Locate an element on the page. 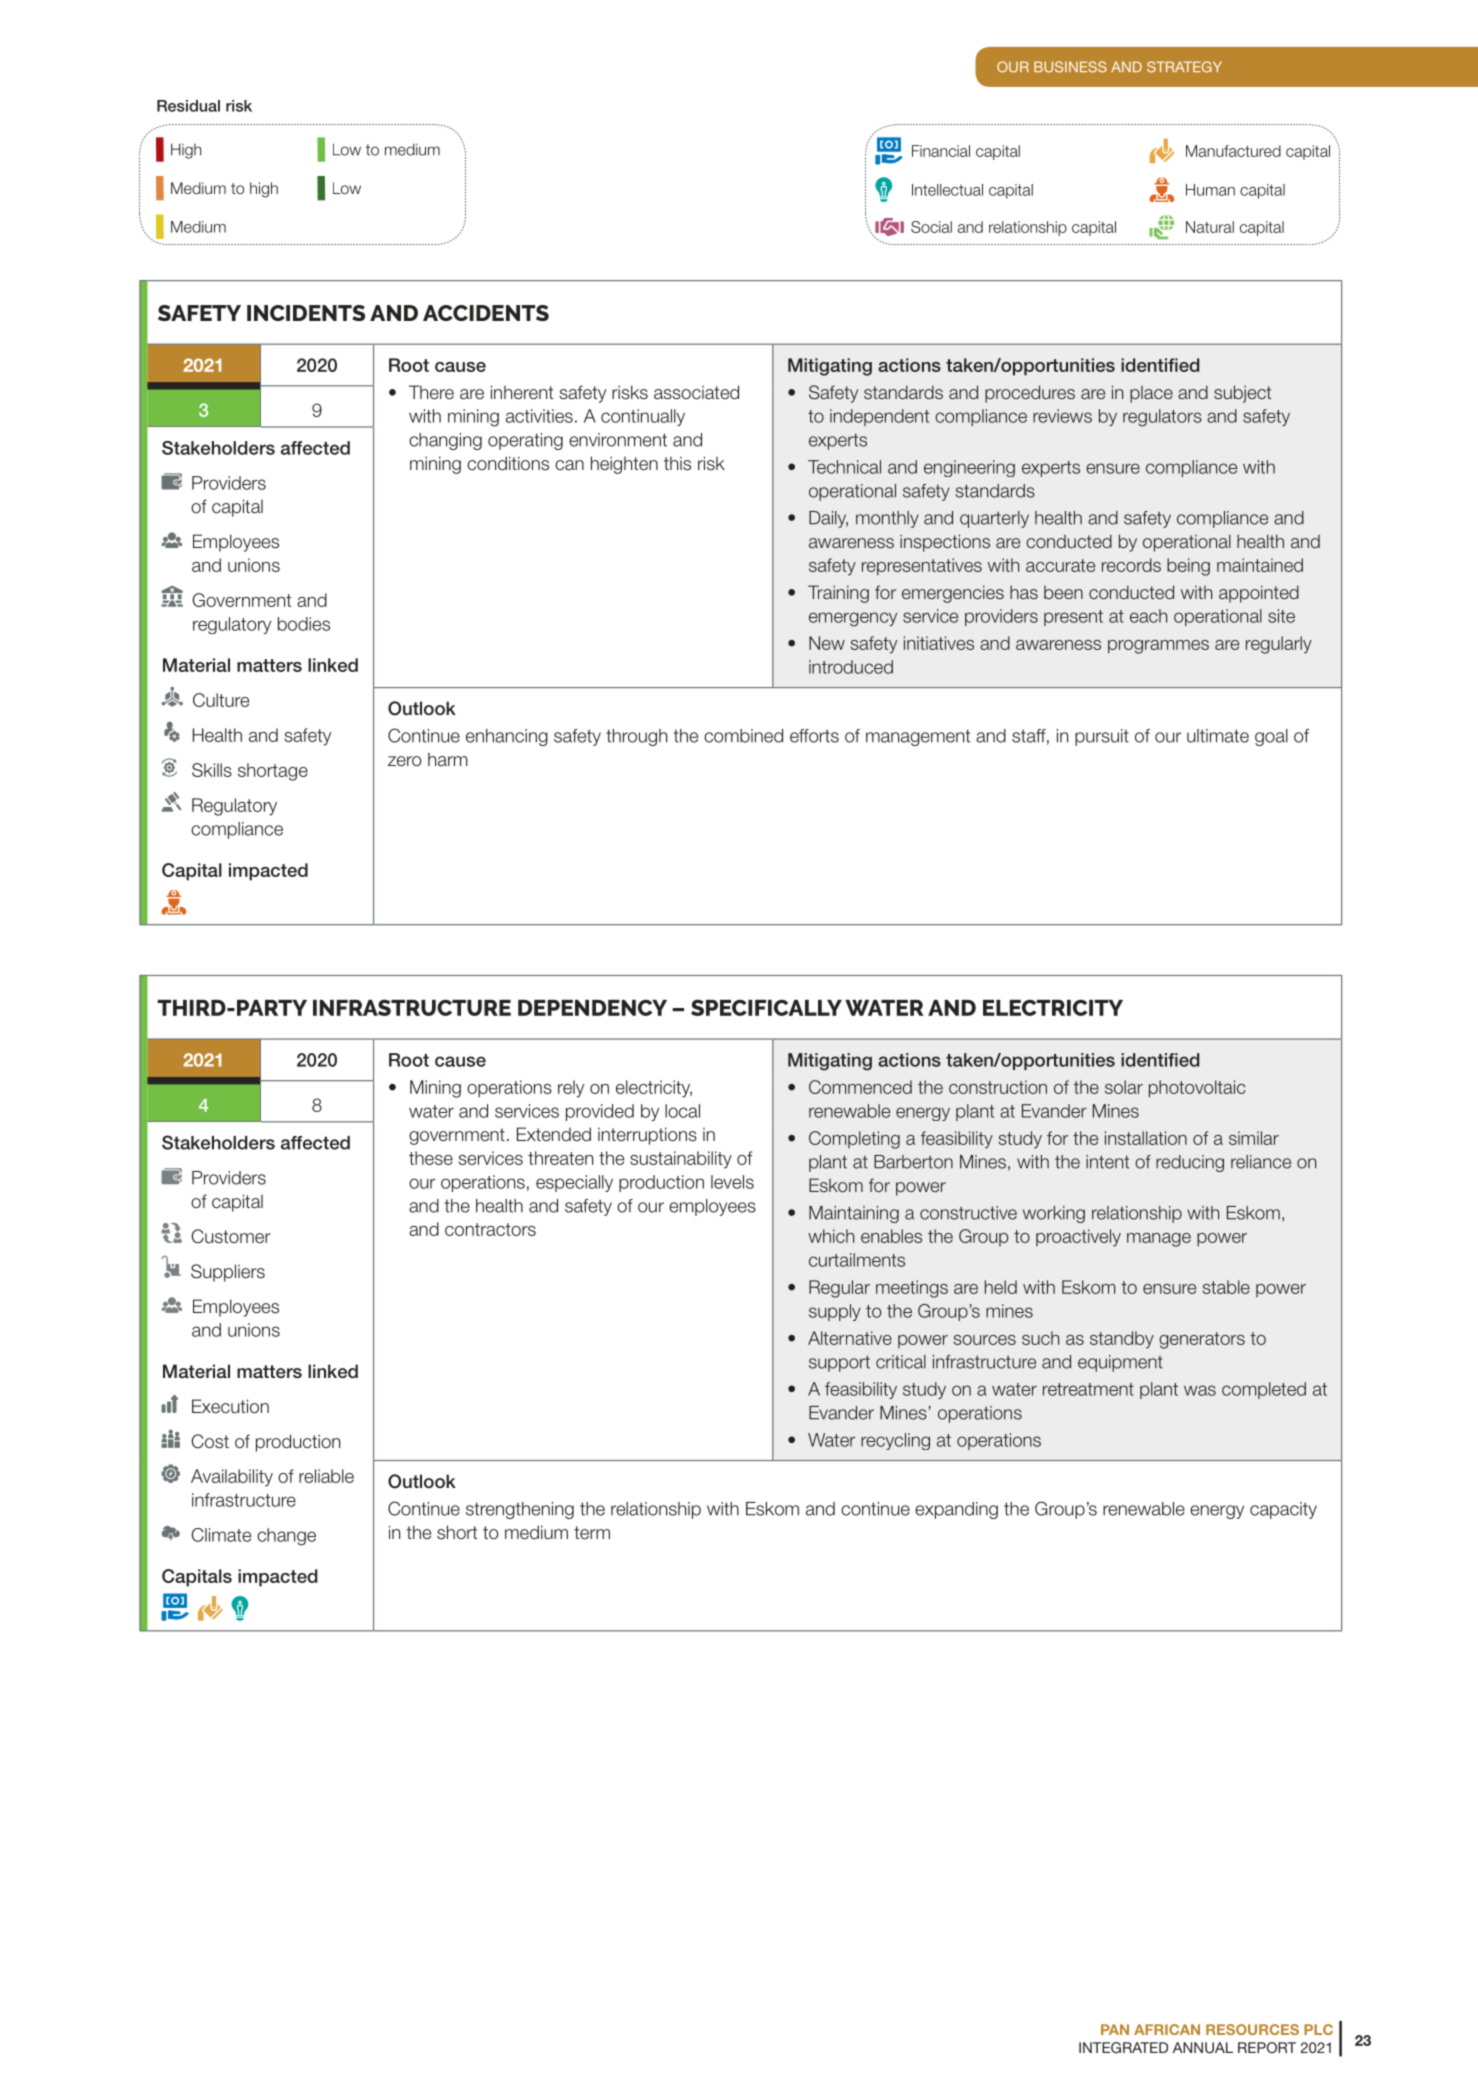  Residual is located at coordinates (188, 106).
